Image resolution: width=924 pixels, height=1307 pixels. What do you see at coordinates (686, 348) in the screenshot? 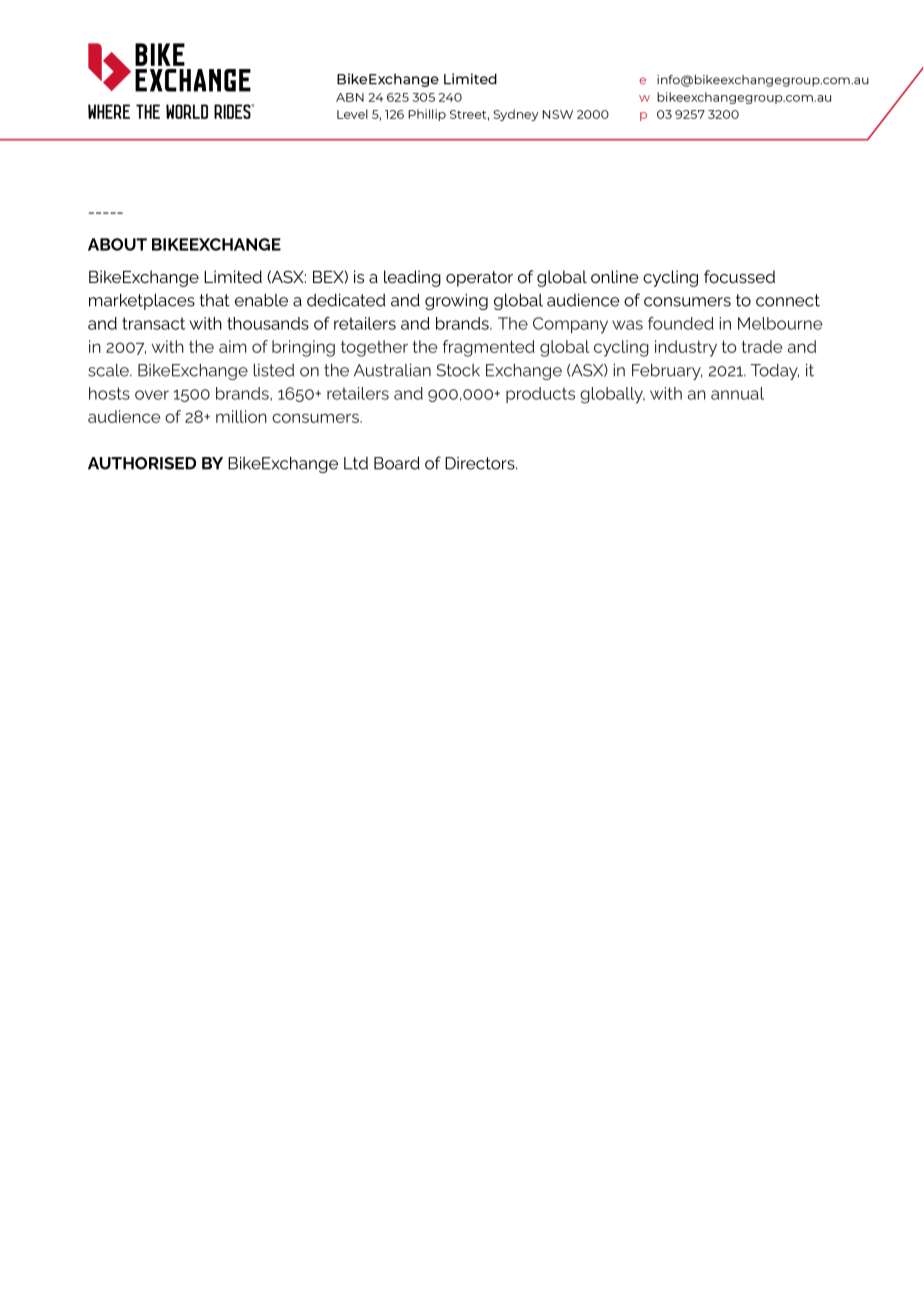
I see `industry` at bounding box center [686, 348].
